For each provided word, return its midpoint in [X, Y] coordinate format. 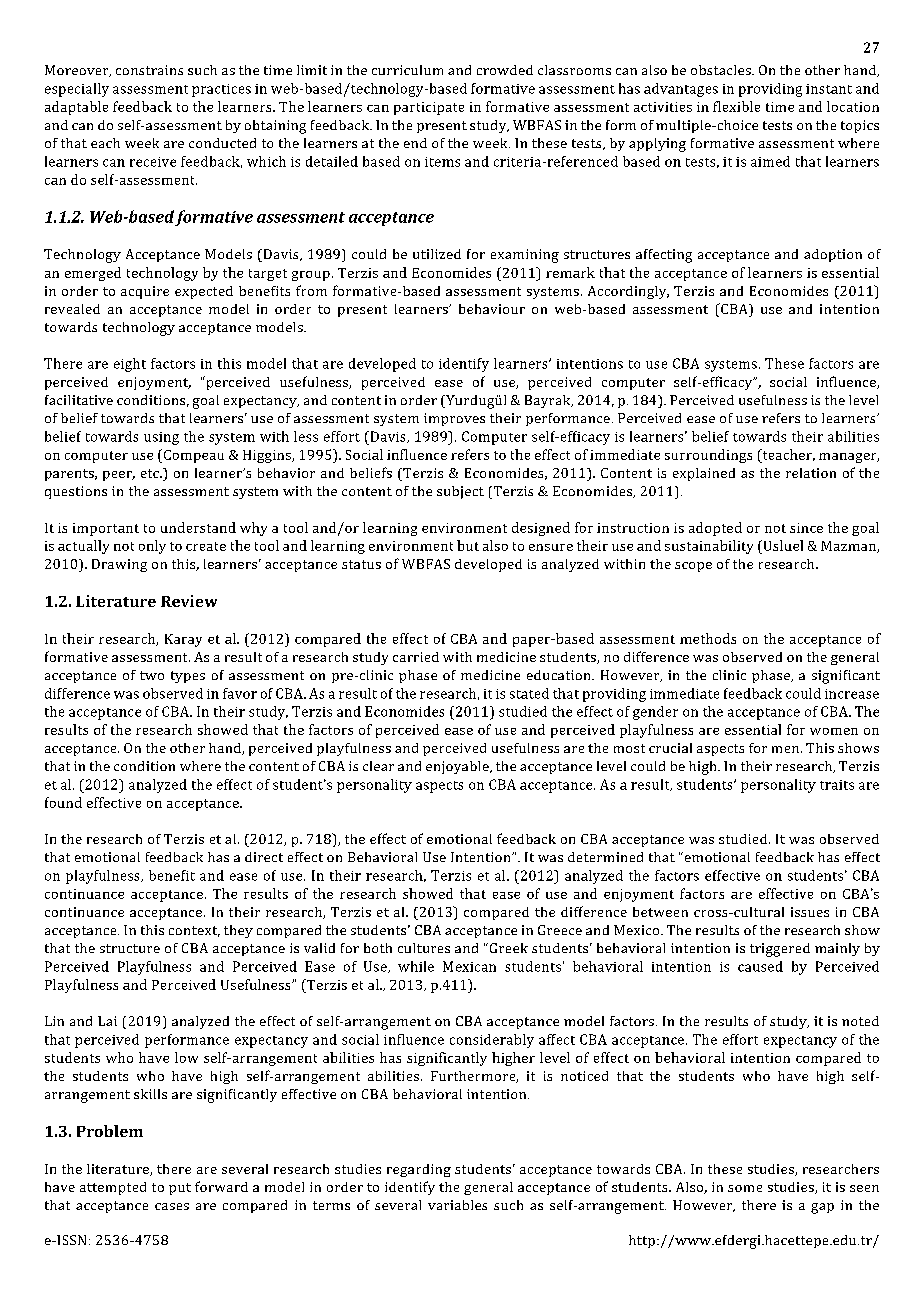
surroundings [708, 456]
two [152, 675]
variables [457, 1205]
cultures [424, 948]
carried [416, 657]
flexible [736, 106]
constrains [149, 70]
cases [172, 1206]
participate [429, 108]
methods [708, 638]
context [194, 931]
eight [130, 365]
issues [810, 912]
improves [454, 419]
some [745, 1188]
